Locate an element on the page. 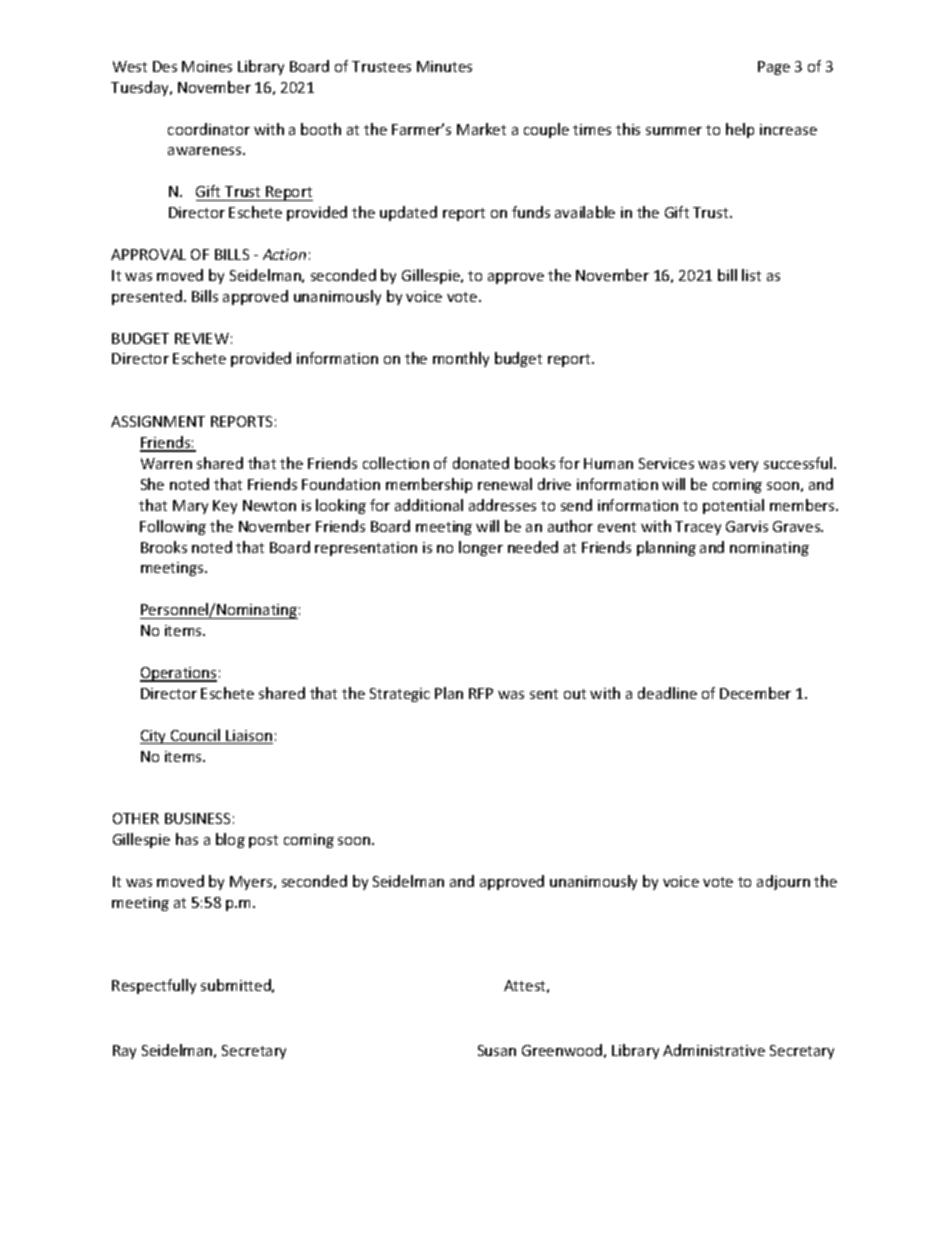 The height and width of the page is (1233, 952). very is located at coordinates (743, 466).
